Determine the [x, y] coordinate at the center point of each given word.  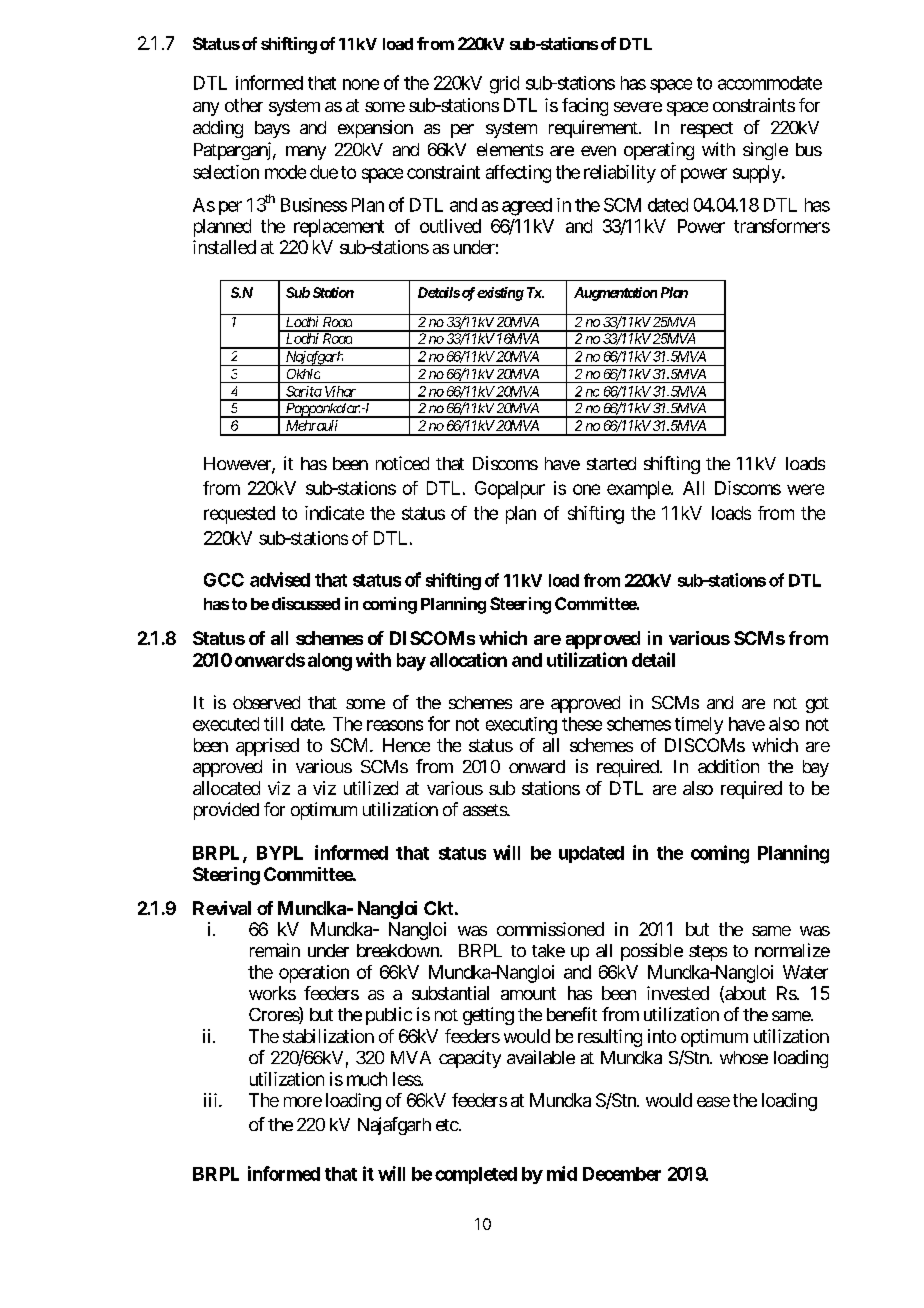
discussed [306, 603]
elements [510, 149]
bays [272, 129]
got [817, 705]
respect [707, 130]
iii [212, 1100]
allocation [468, 659]
